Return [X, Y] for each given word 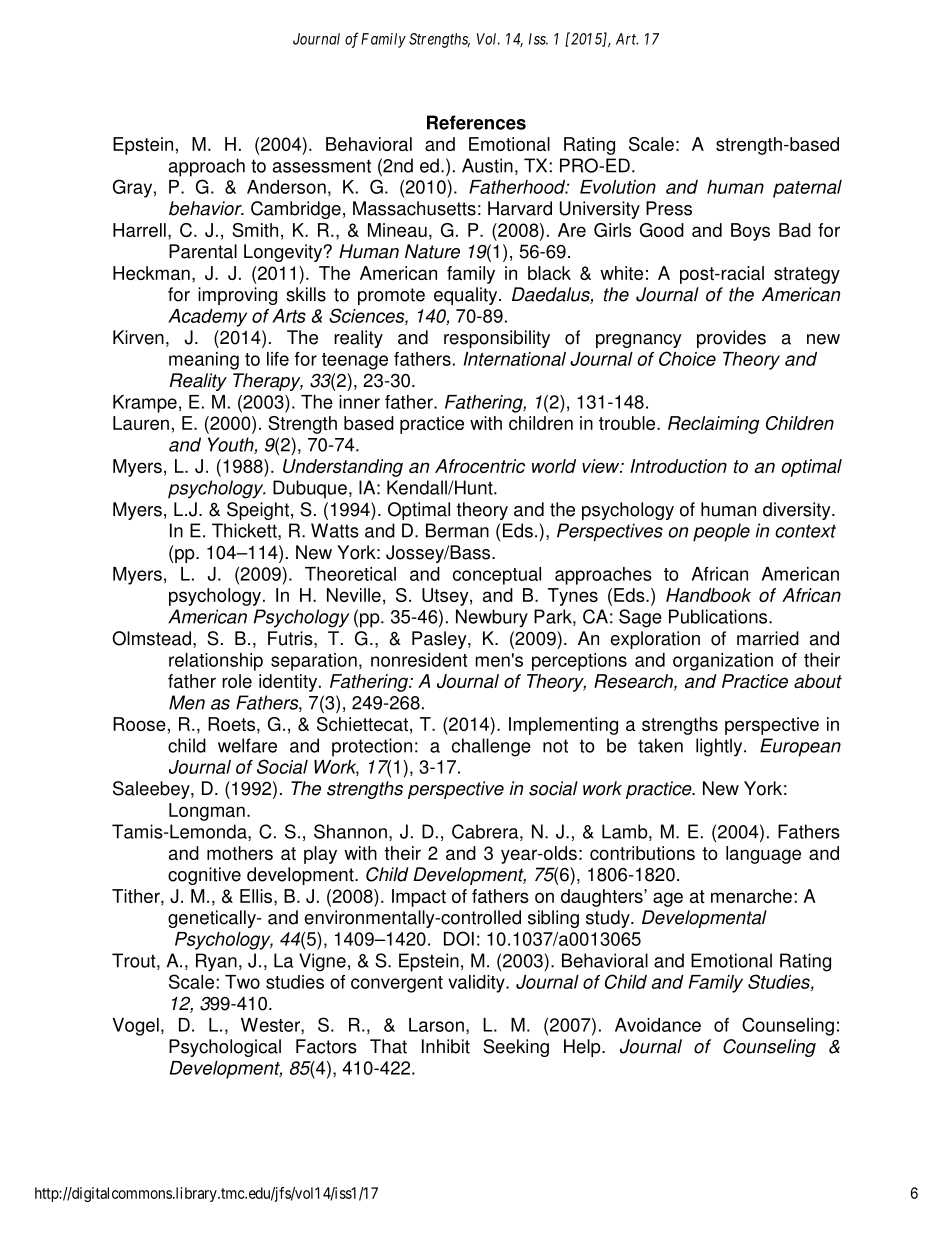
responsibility [497, 339]
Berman [457, 530]
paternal [807, 189]
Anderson [286, 187]
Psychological [225, 1048]
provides [731, 339]
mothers [240, 853]
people [721, 532]
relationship [216, 662]
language [763, 855]
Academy [207, 318]
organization [723, 662]
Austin [487, 165]
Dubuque [310, 489]
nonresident [419, 660]
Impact [419, 898]
